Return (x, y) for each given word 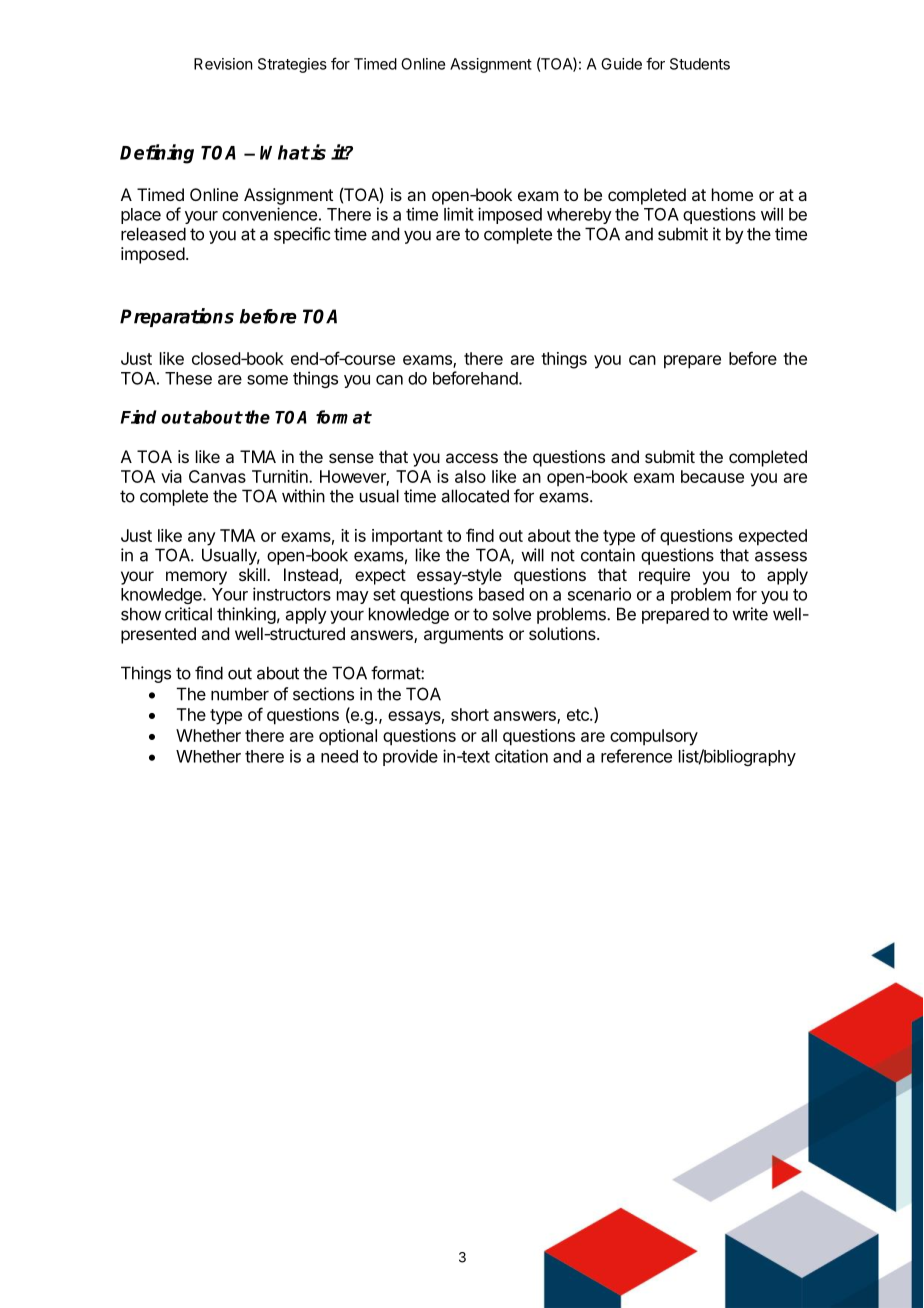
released (153, 234)
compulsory (654, 737)
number (240, 694)
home (732, 194)
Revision (223, 64)
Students (700, 64)
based (501, 594)
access (472, 458)
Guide (621, 64)
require (664, 576)
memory (196, 578)
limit (459, 214)
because (712, 476)
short (470, 714)
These (188, 378)
